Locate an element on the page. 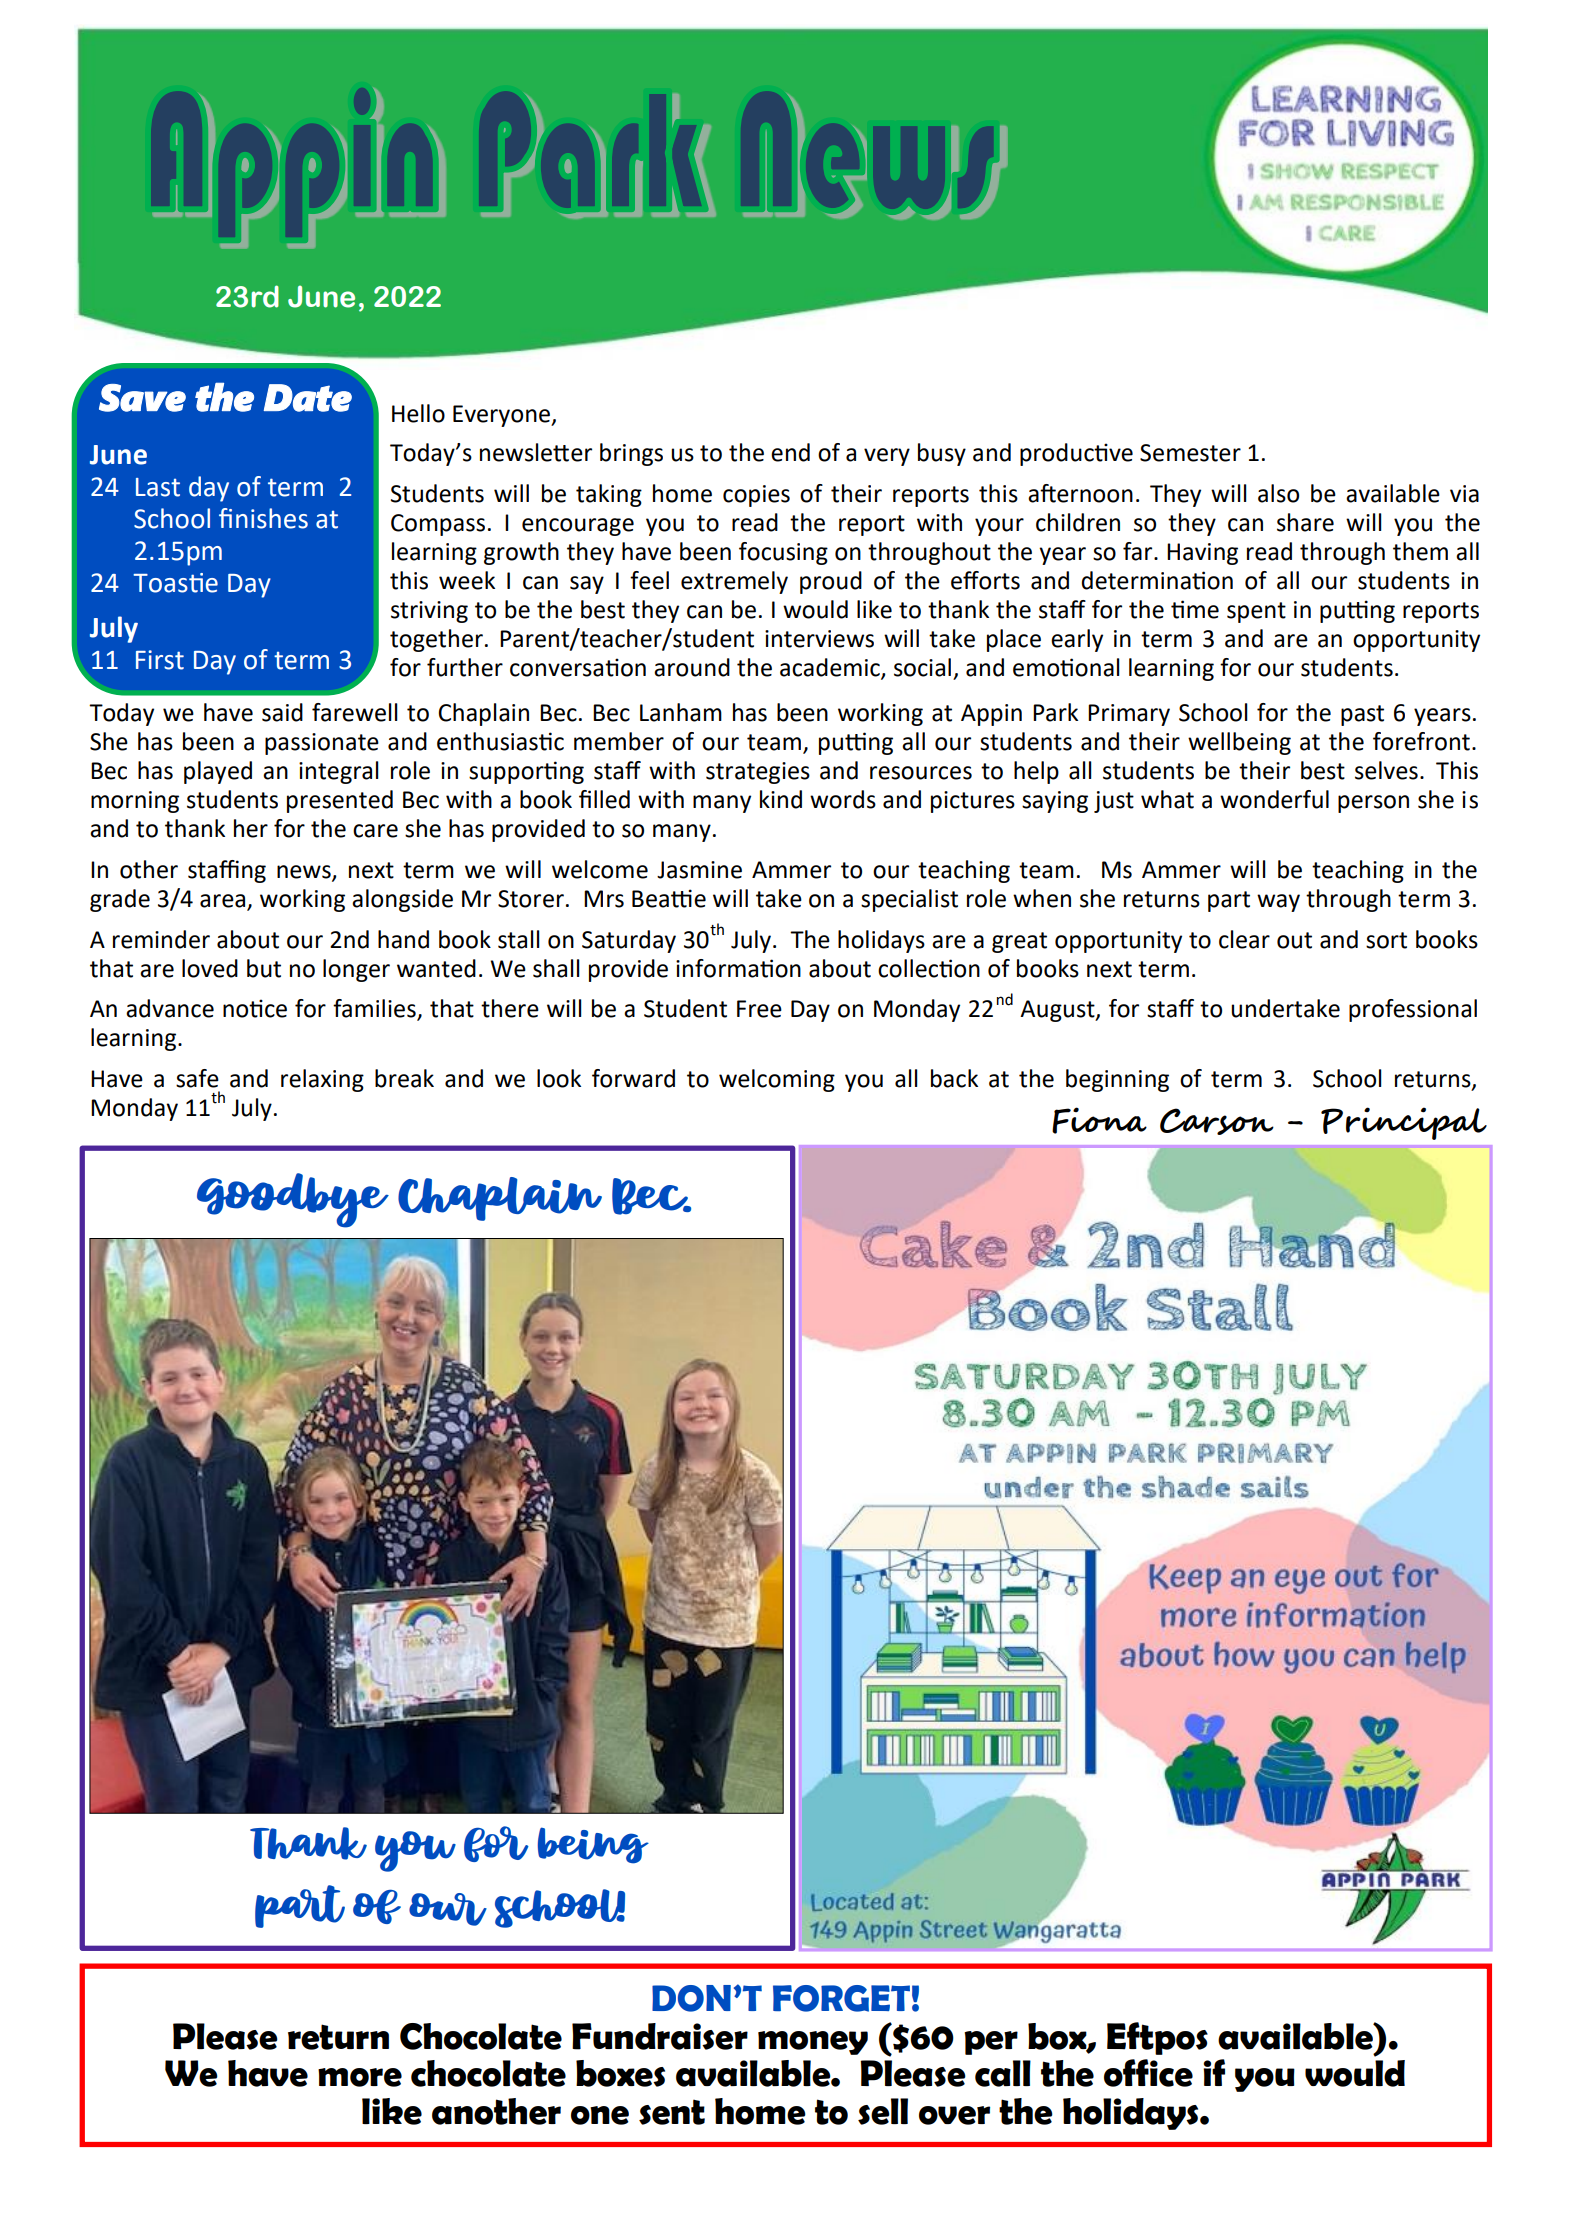 Image resolution: width=1572 pixels, height=2223 pixels. Date is located at coordinates (308, 398).
